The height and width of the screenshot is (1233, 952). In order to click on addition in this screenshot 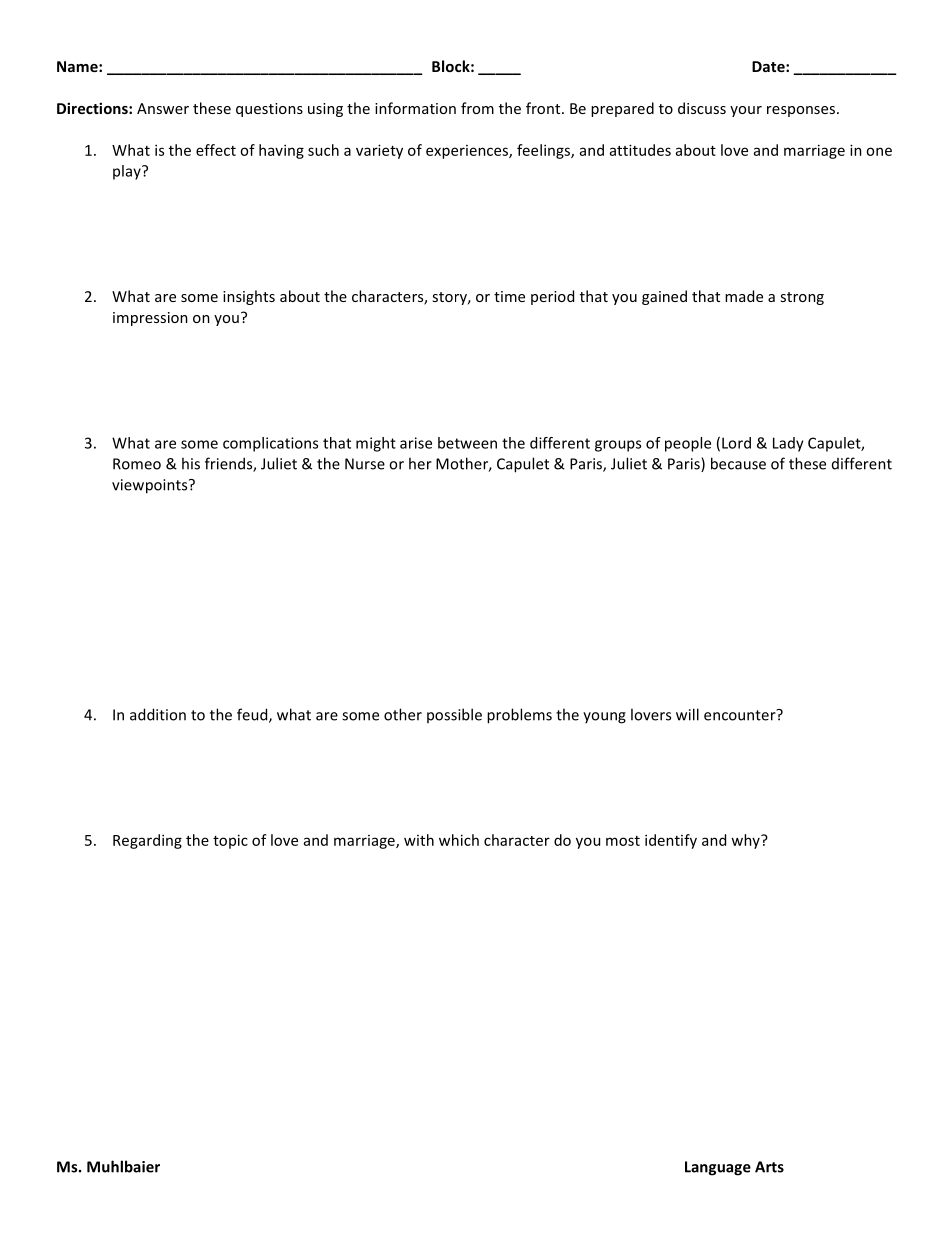, I will do `click(158, 714)`.
